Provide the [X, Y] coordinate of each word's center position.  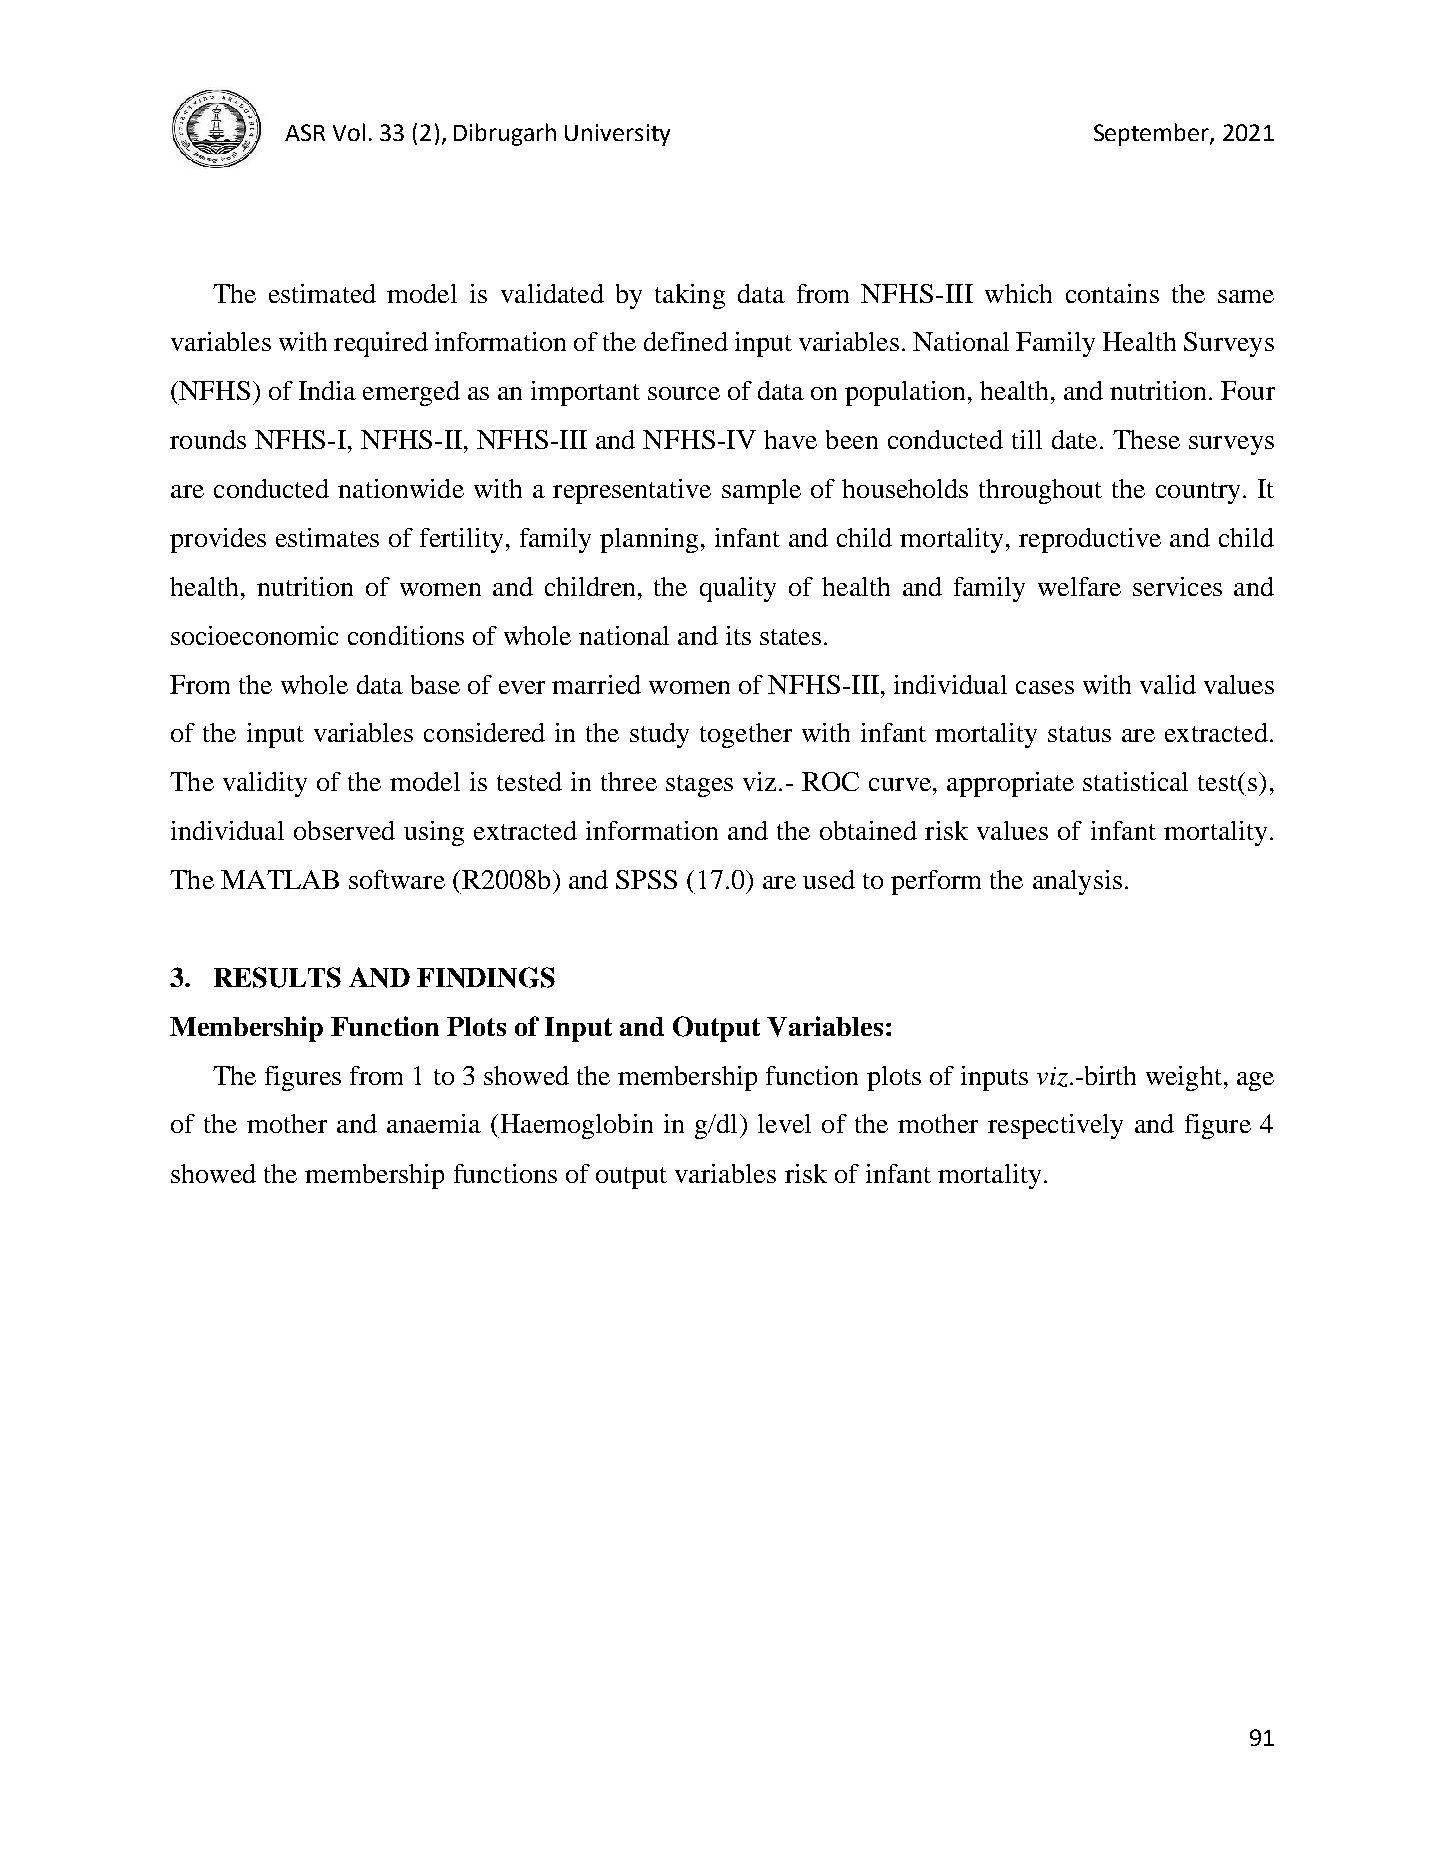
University [617, 135]
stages [699, 786]
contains [1112, 293]
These [1146, 439]
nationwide [401, 488]
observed [344, 830]
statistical [1135, 781]
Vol [349, 132]
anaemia [434, 1123]
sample [761, 491]
